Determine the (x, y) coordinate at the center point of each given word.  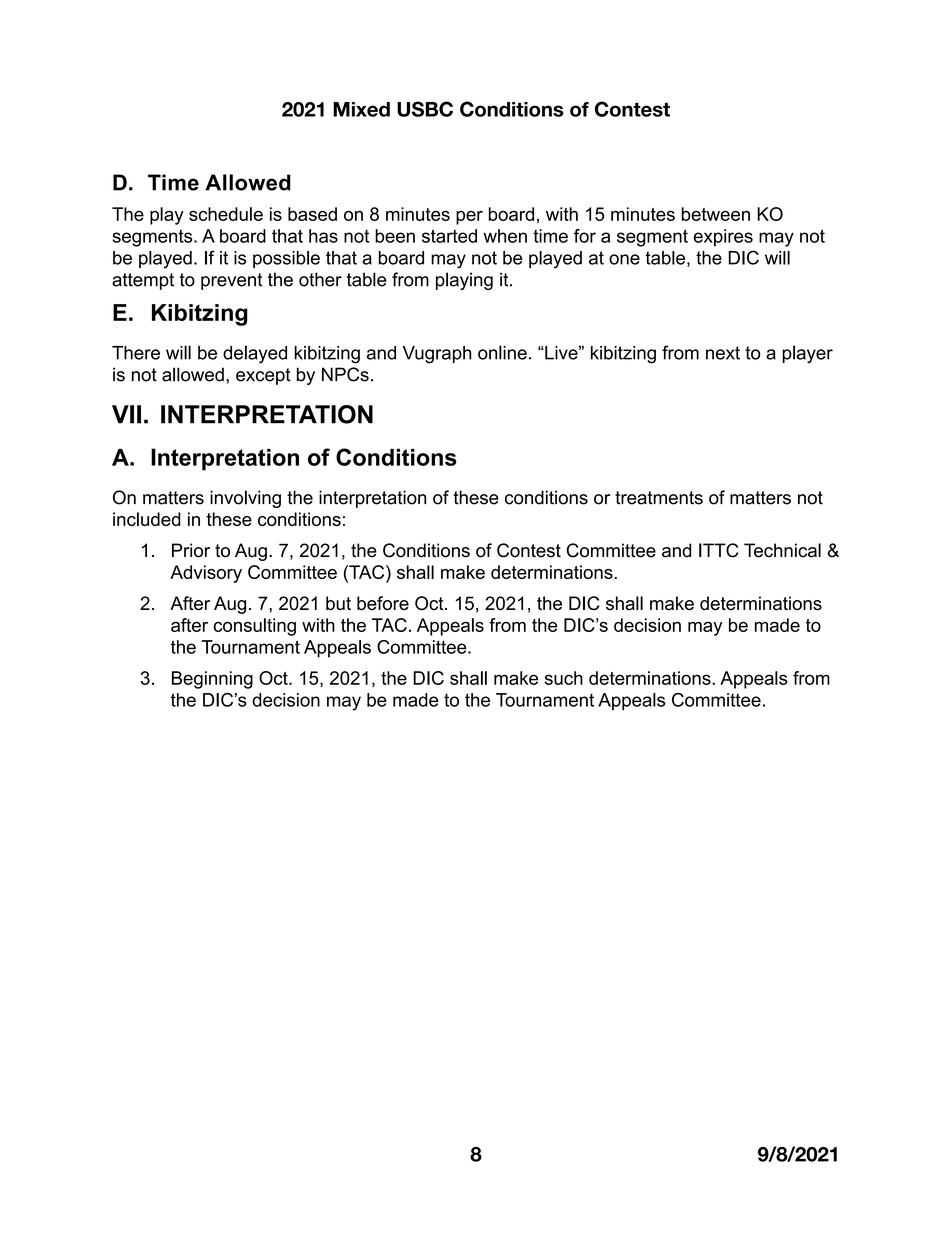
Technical (782, 550)
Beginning (212, 680)
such (564, 678)
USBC (425, 109)
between (716, 214)
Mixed (361, 109)
